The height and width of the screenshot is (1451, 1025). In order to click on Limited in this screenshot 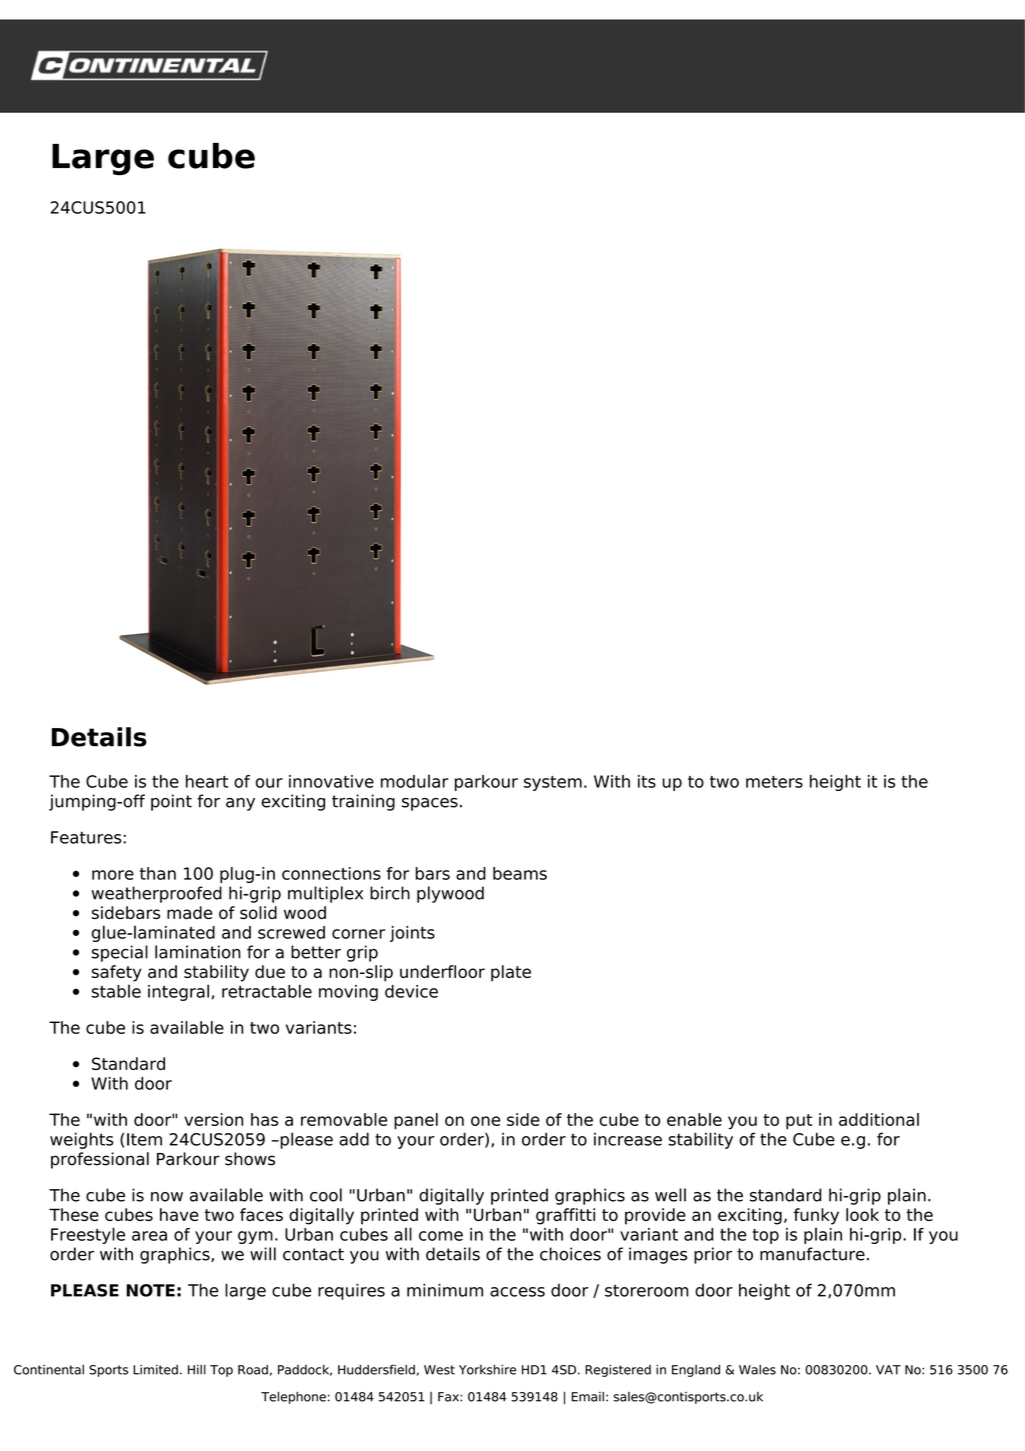, I will do `click(155, 1370)`.
